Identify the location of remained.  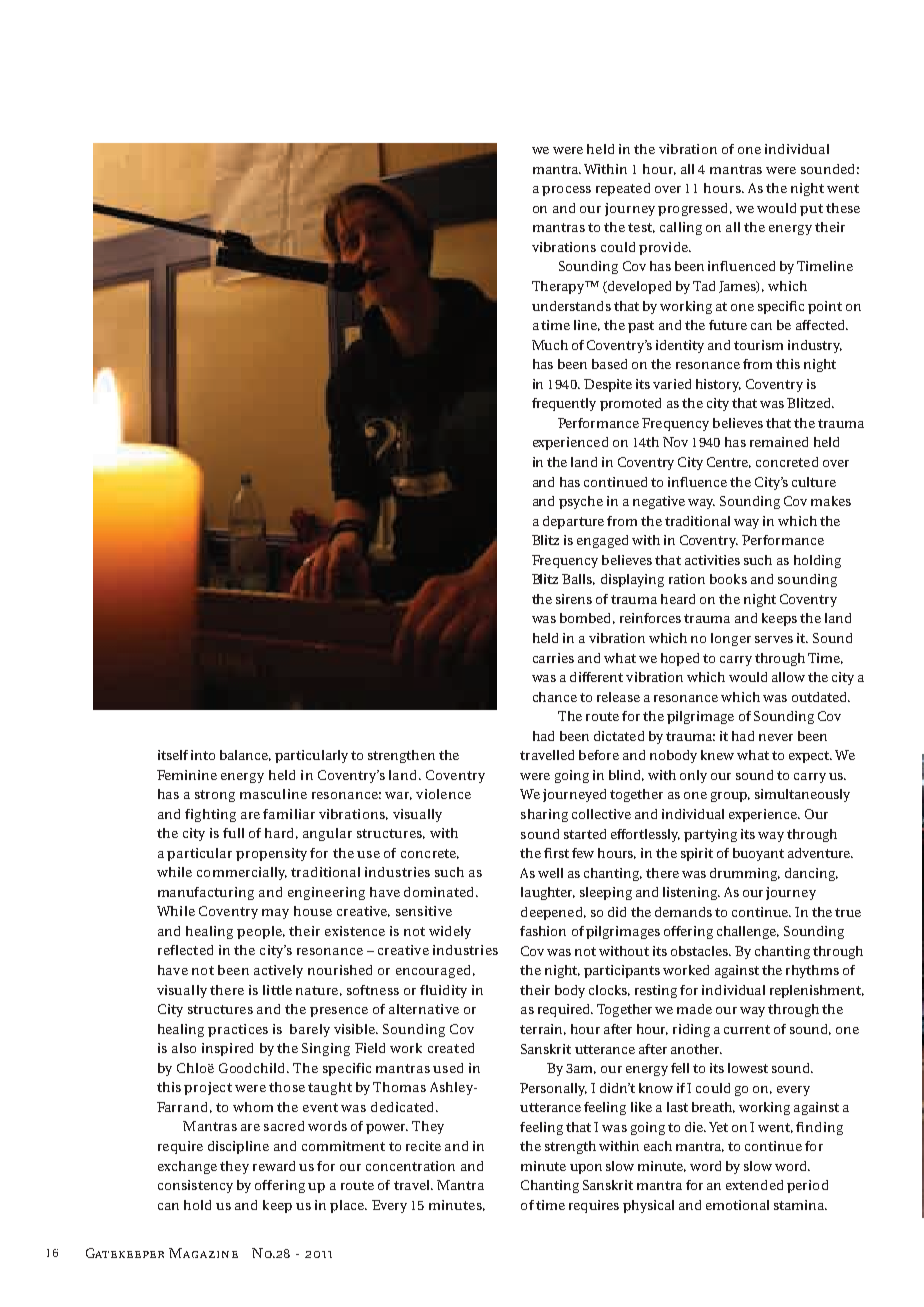
(779, 442).
